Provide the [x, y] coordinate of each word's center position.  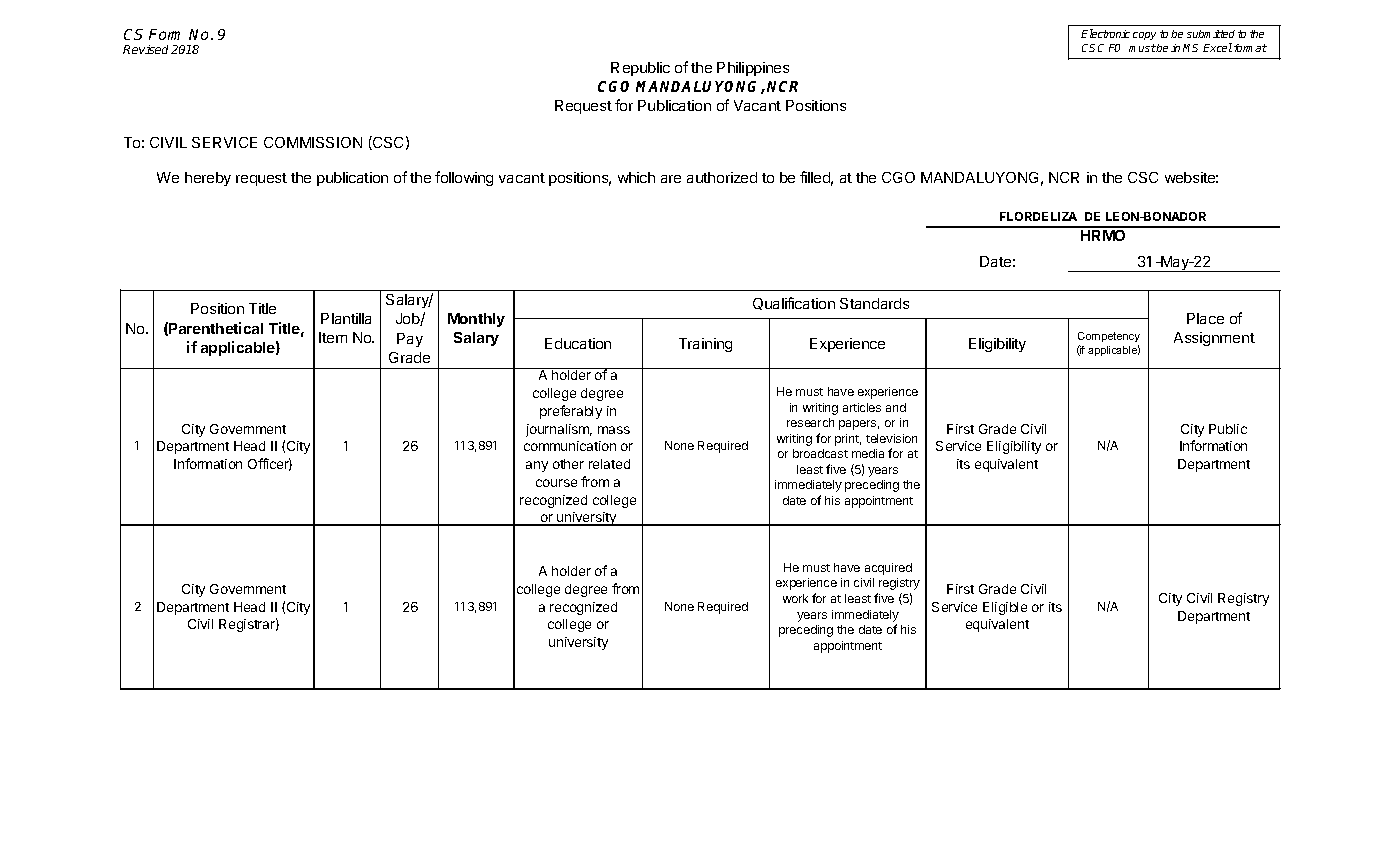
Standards [874, 303]
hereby [208, 179]
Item [333, 337]
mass [614, 430]
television [891, 438]
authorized [722, 177]
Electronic [1105, 33]
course [556, 483]
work [795, 598]
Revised [145, 49]
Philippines [753, 69]
